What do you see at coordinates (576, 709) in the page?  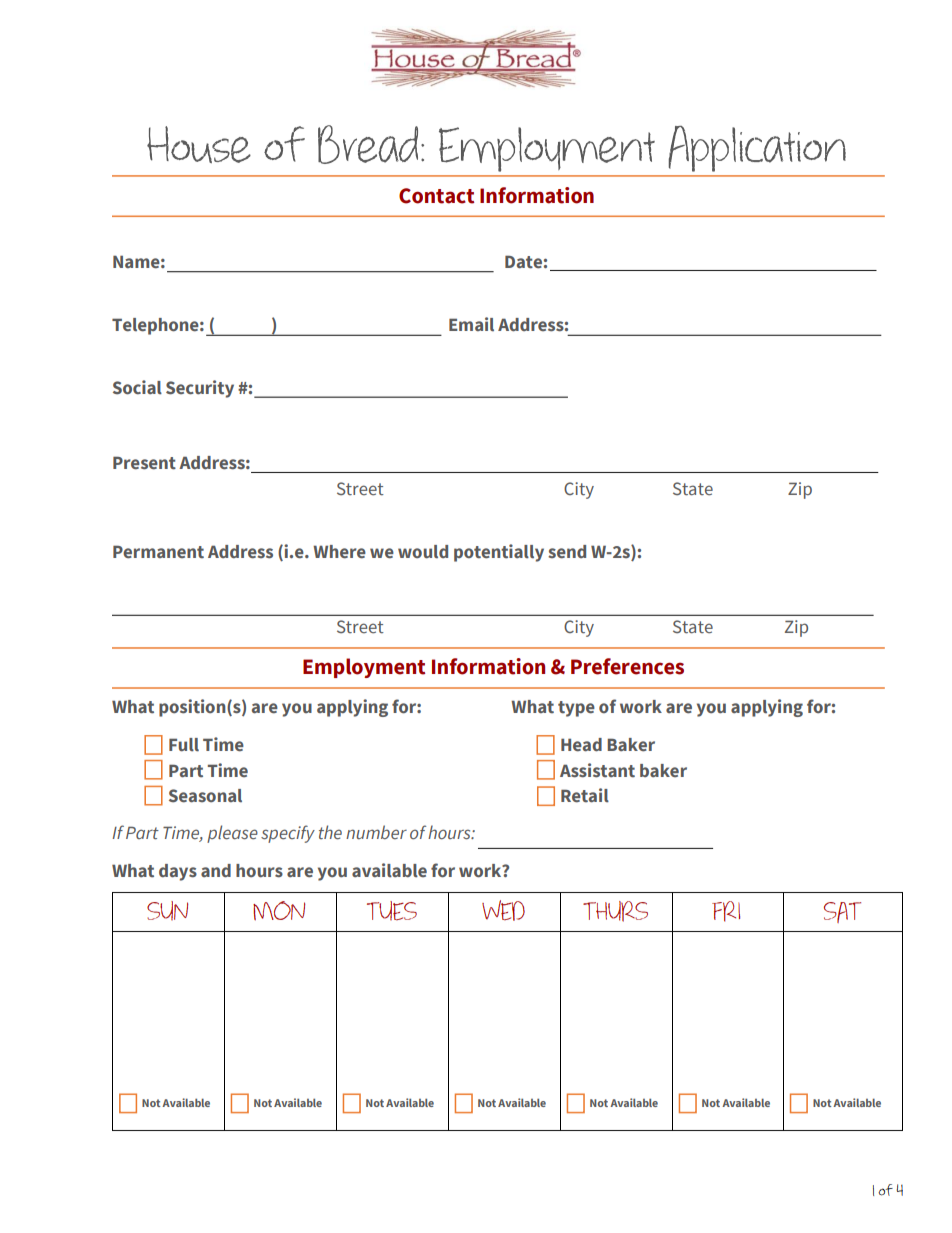 I see `type` at bounding box center [576, 709].
